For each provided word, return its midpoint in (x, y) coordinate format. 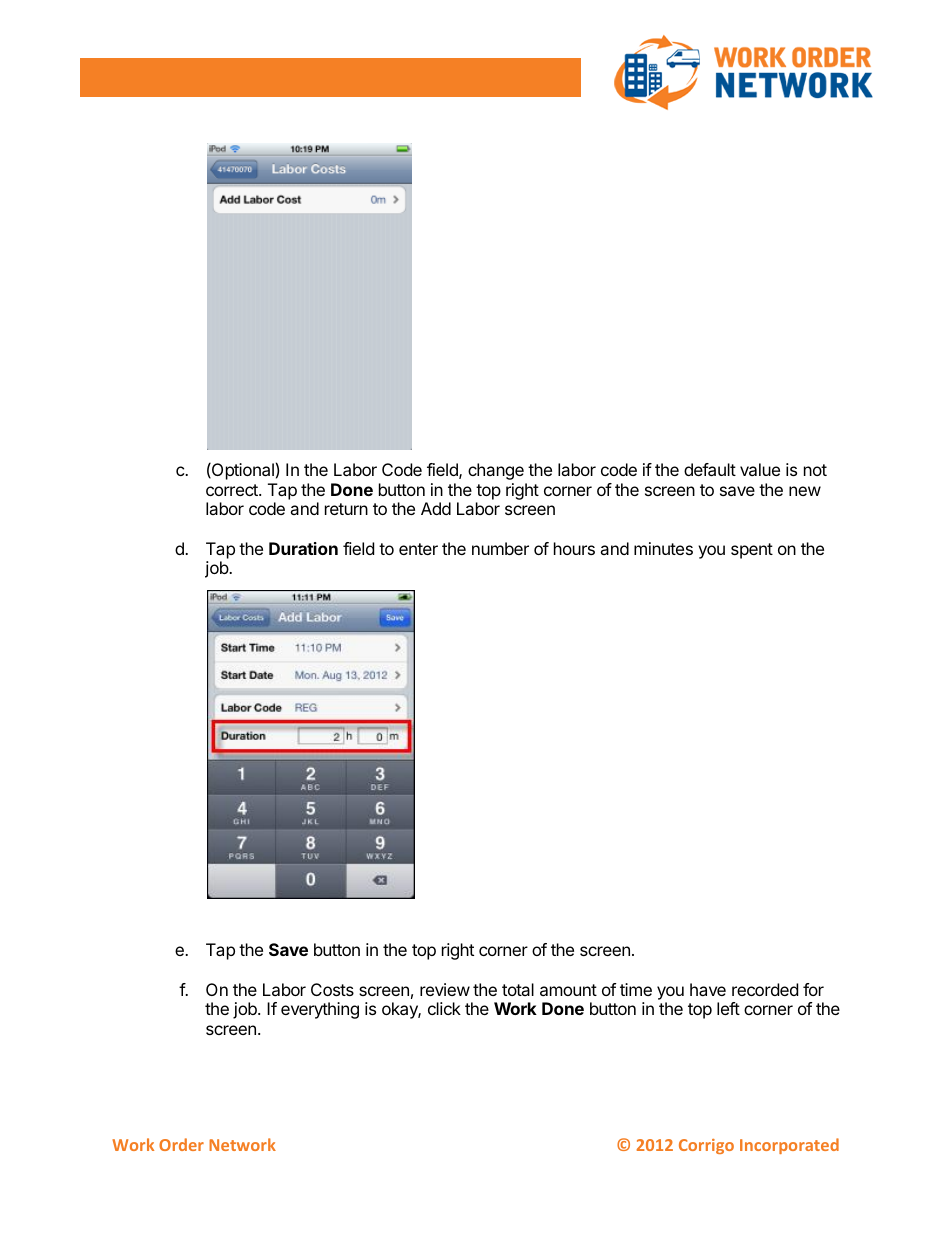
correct (233, 490)
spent (752, 551)
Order (181, 1144)
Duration (303, 548)
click (444, 1008)
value (760, 469)
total (518, 989)
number (500, 548)
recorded (765, 989)
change (496, 471)
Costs (332, 989)
